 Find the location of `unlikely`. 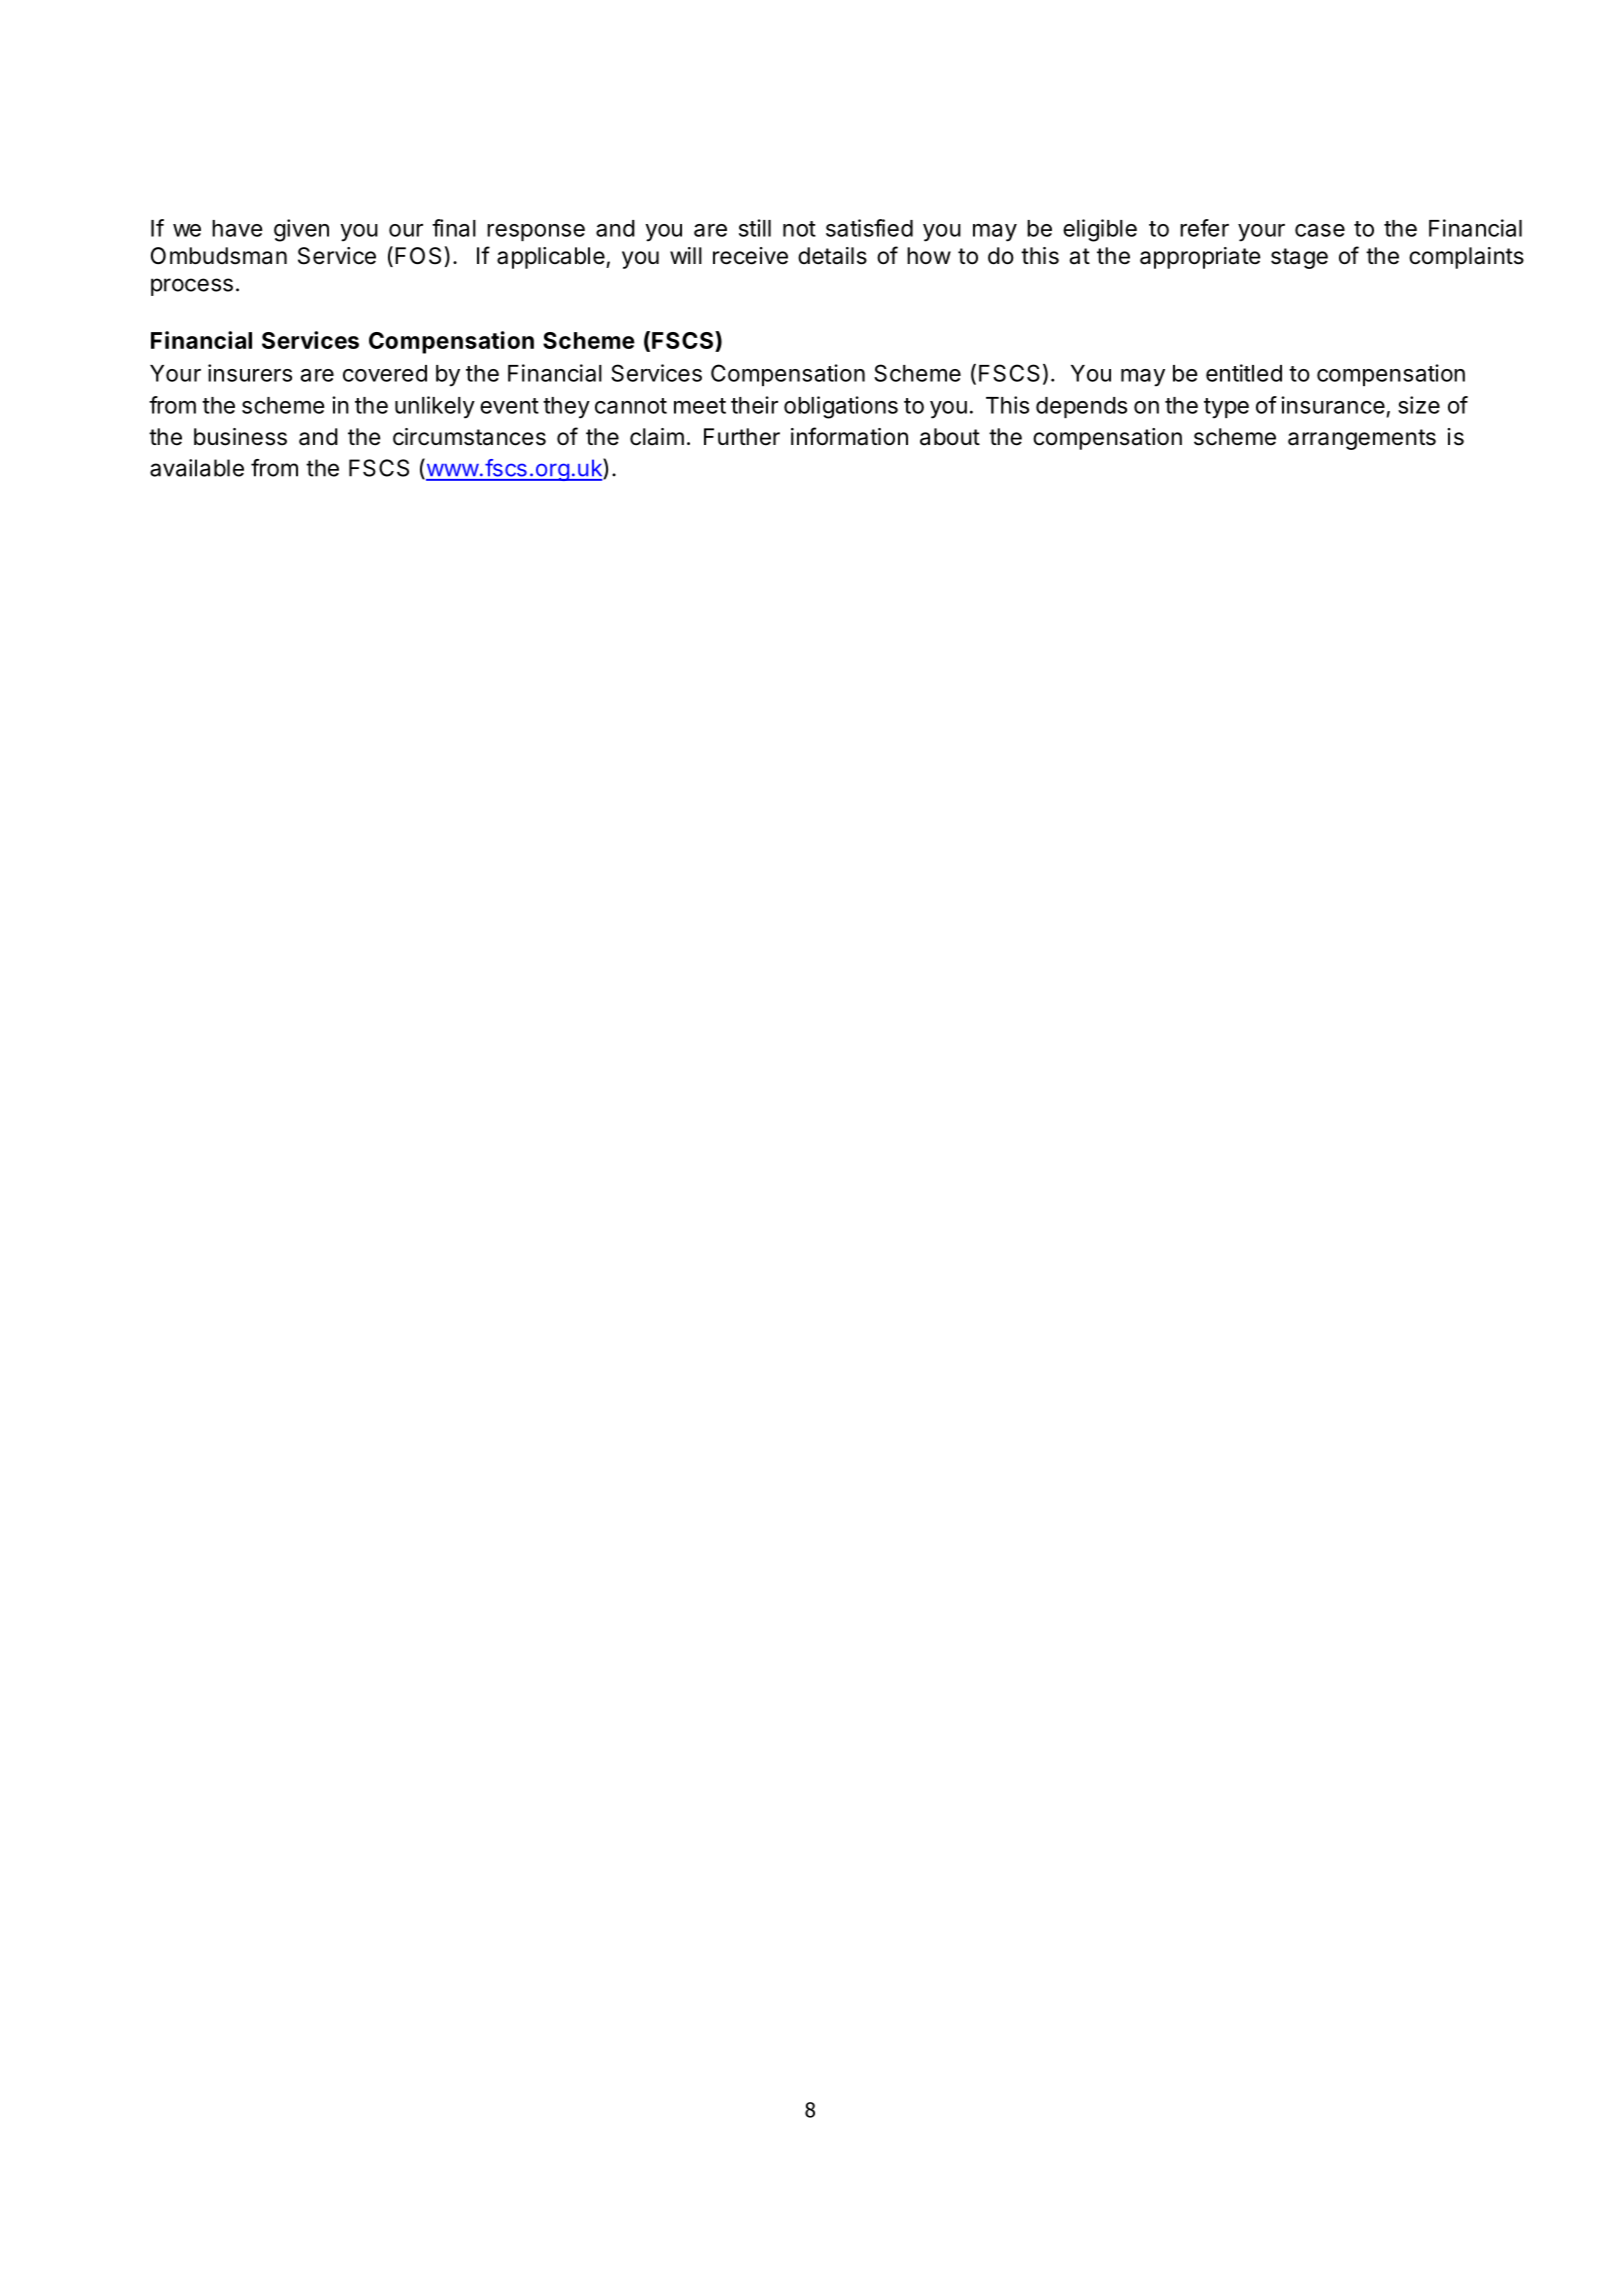

unlikely is located at coordinates (435, 407).
